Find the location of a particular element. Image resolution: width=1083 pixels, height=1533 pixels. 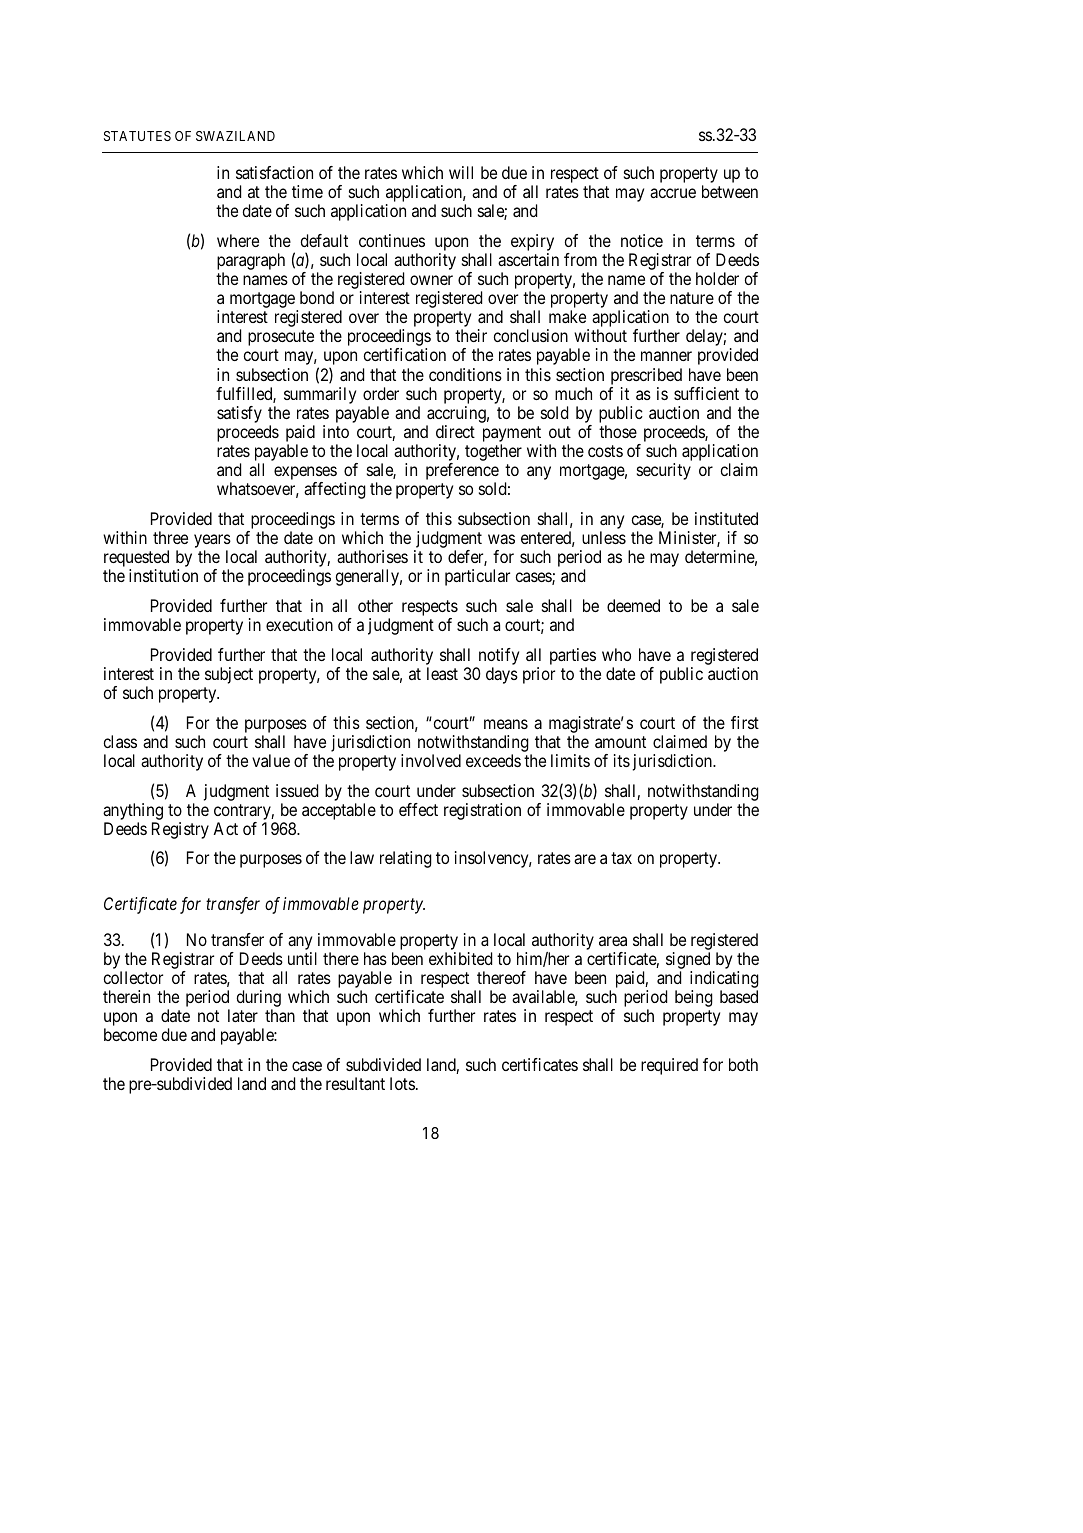

accrue is located at coordinates (673, 193).
